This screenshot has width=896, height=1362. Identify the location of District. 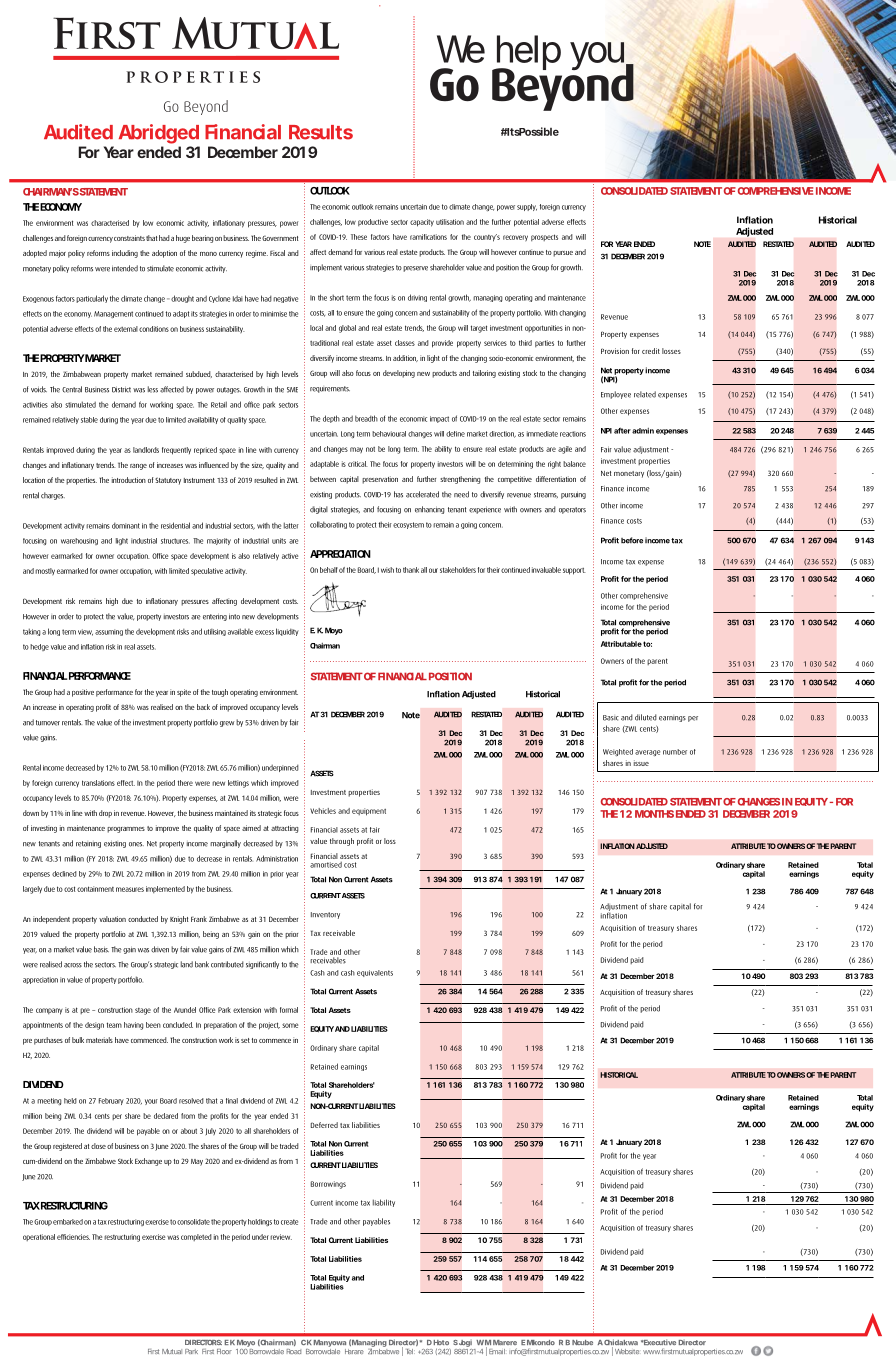
(121, 390).
